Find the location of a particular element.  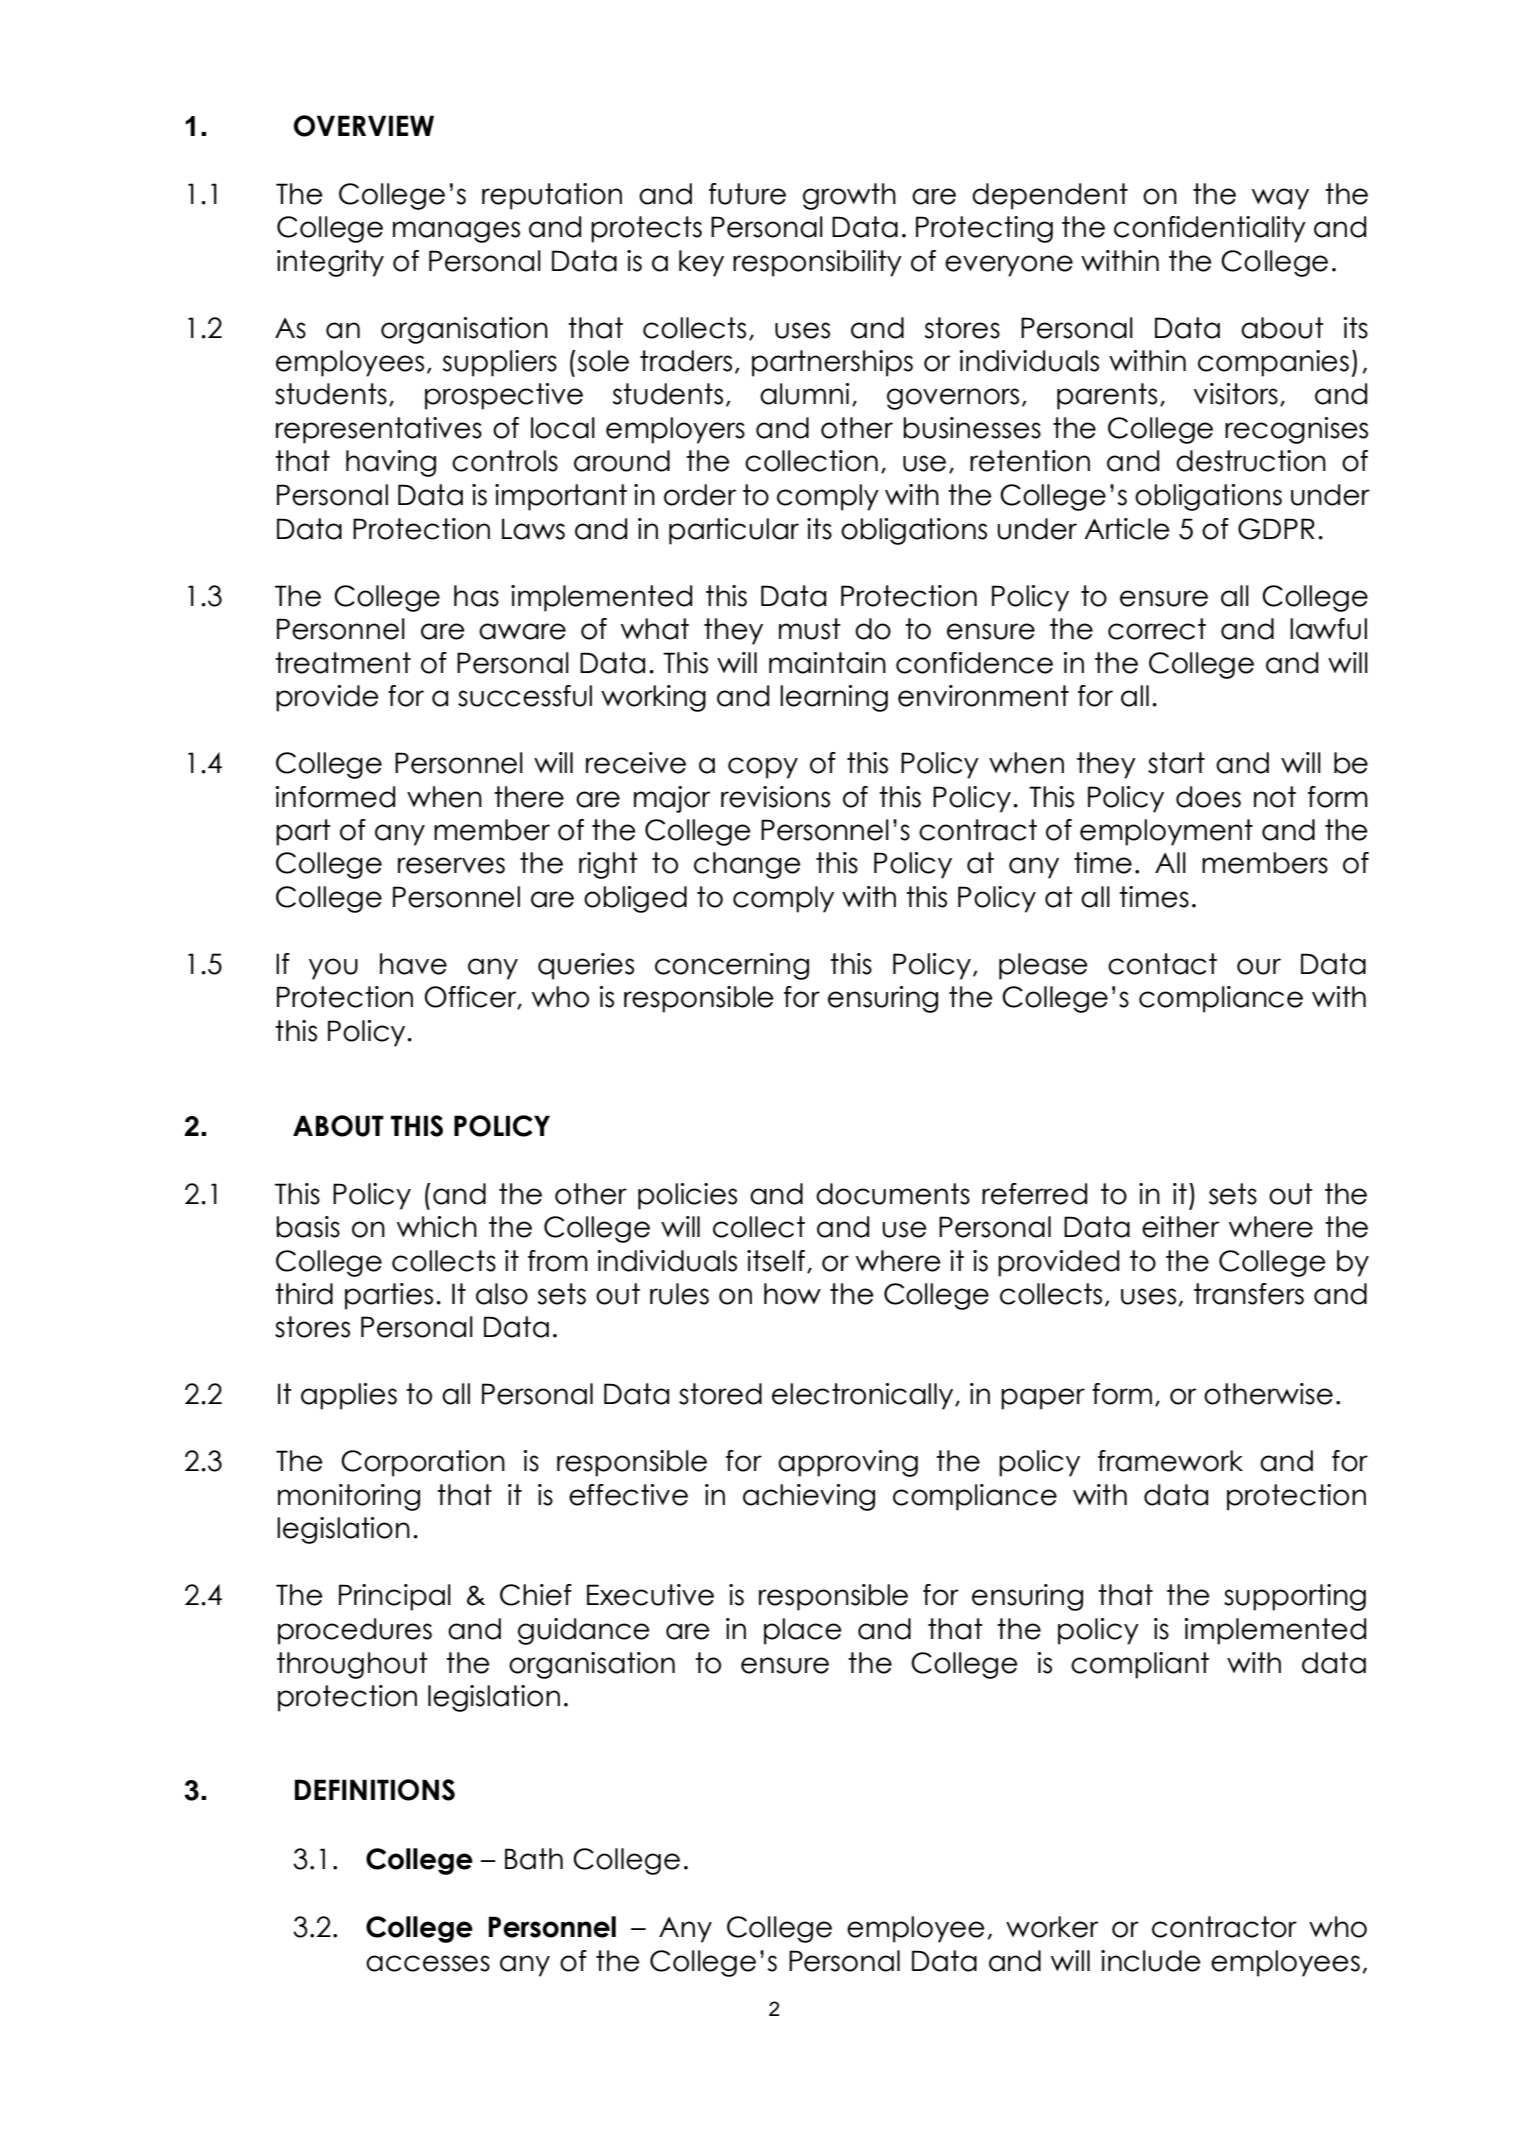

manages is located at coordinates (456, 232).
